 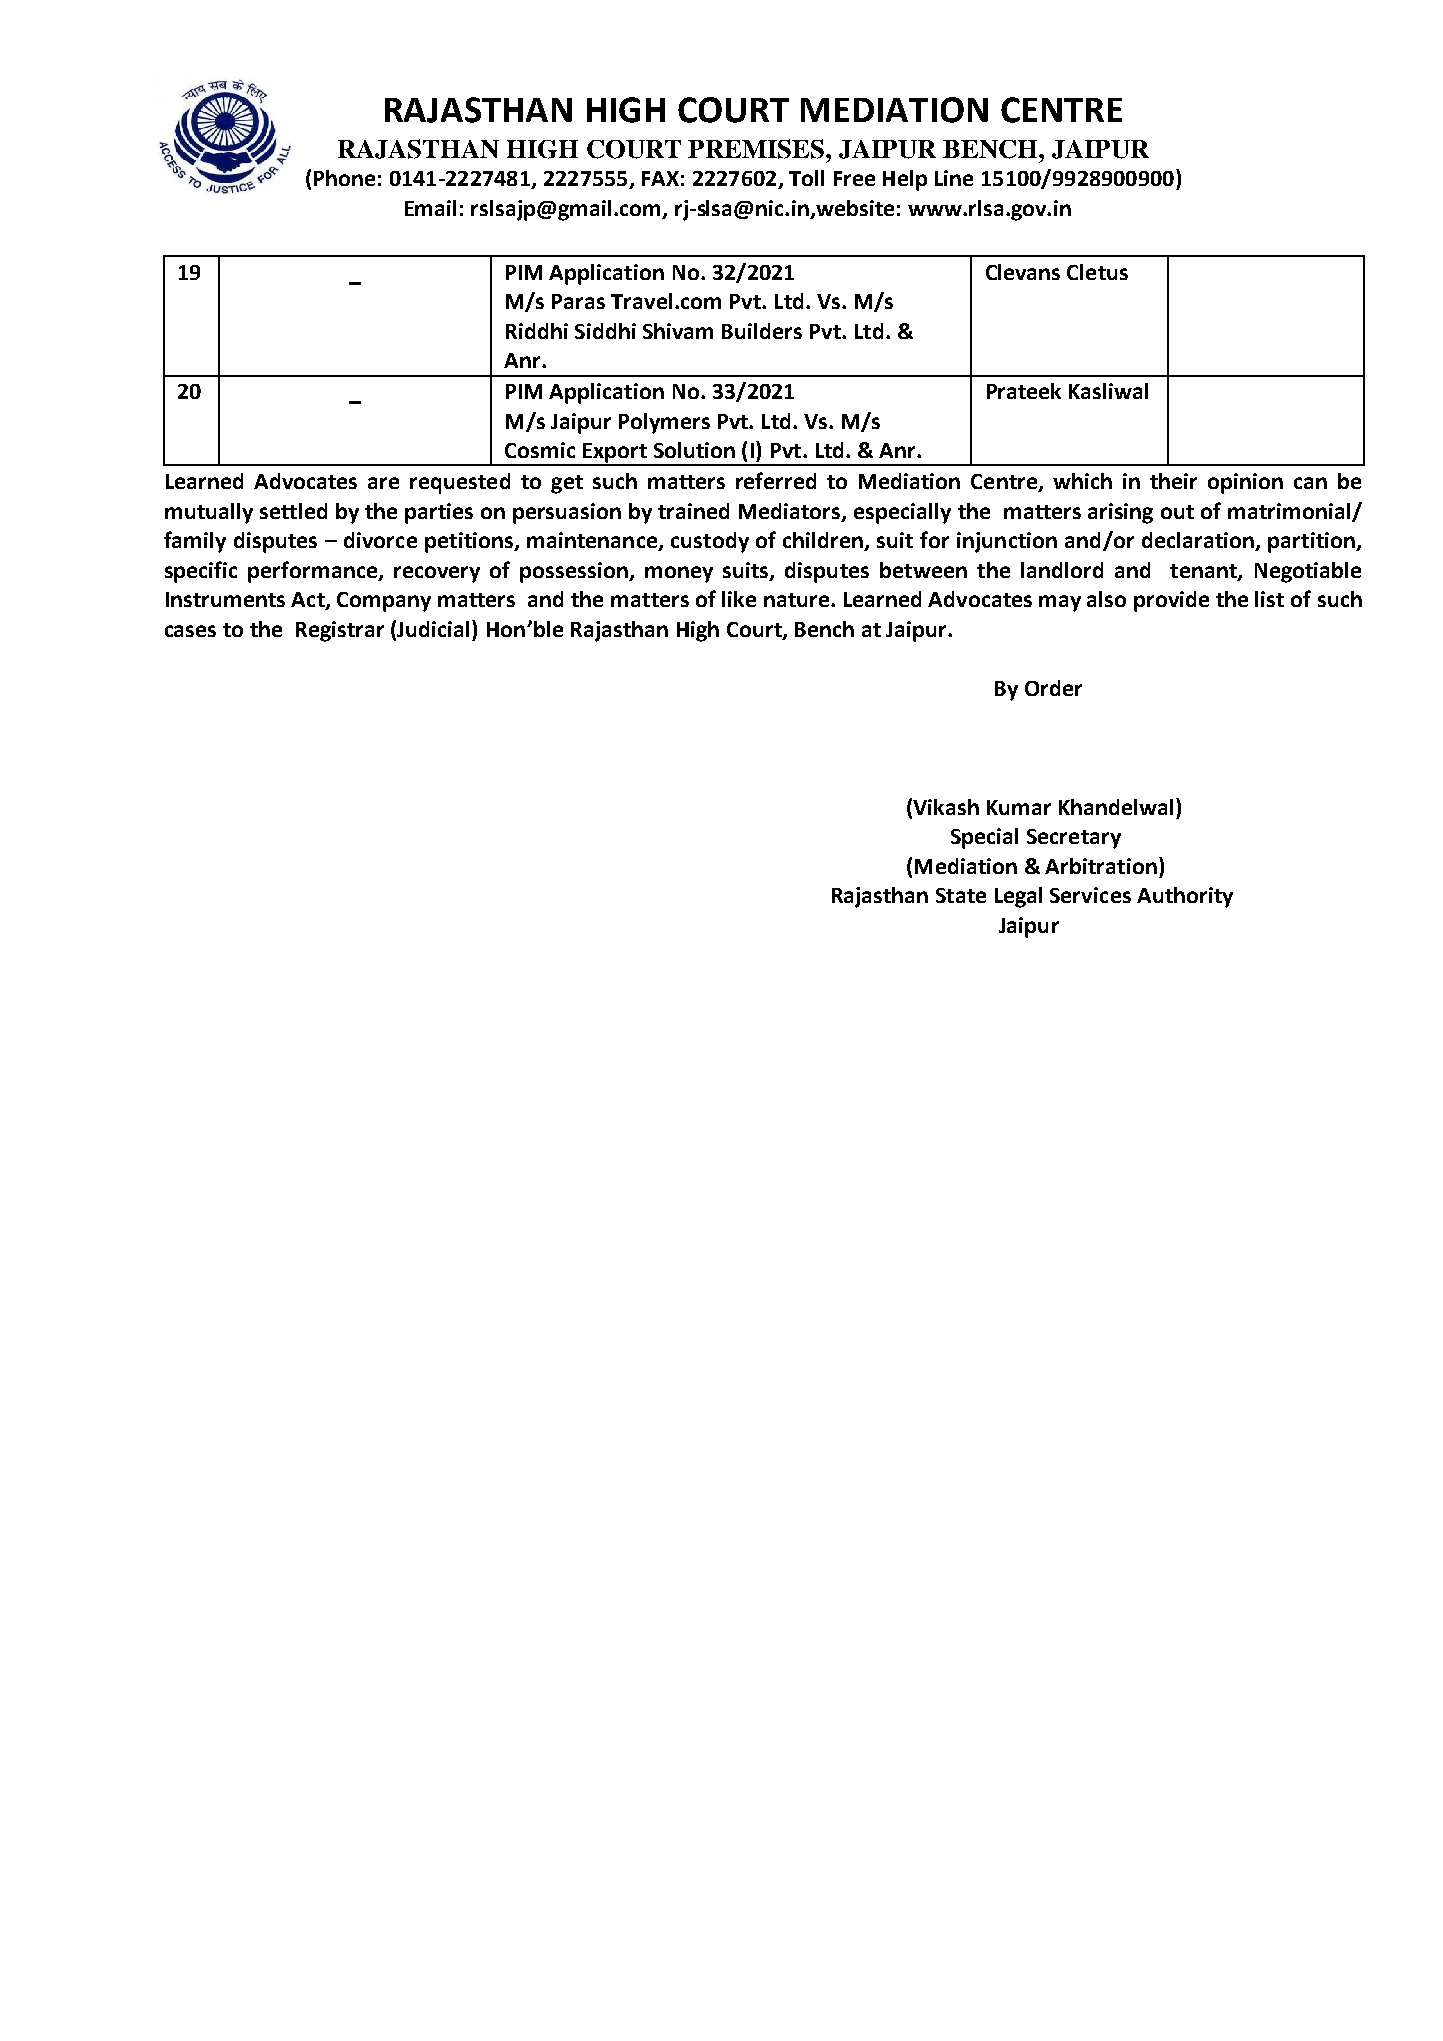 I want to click on like, so click(x=739, y=599).
